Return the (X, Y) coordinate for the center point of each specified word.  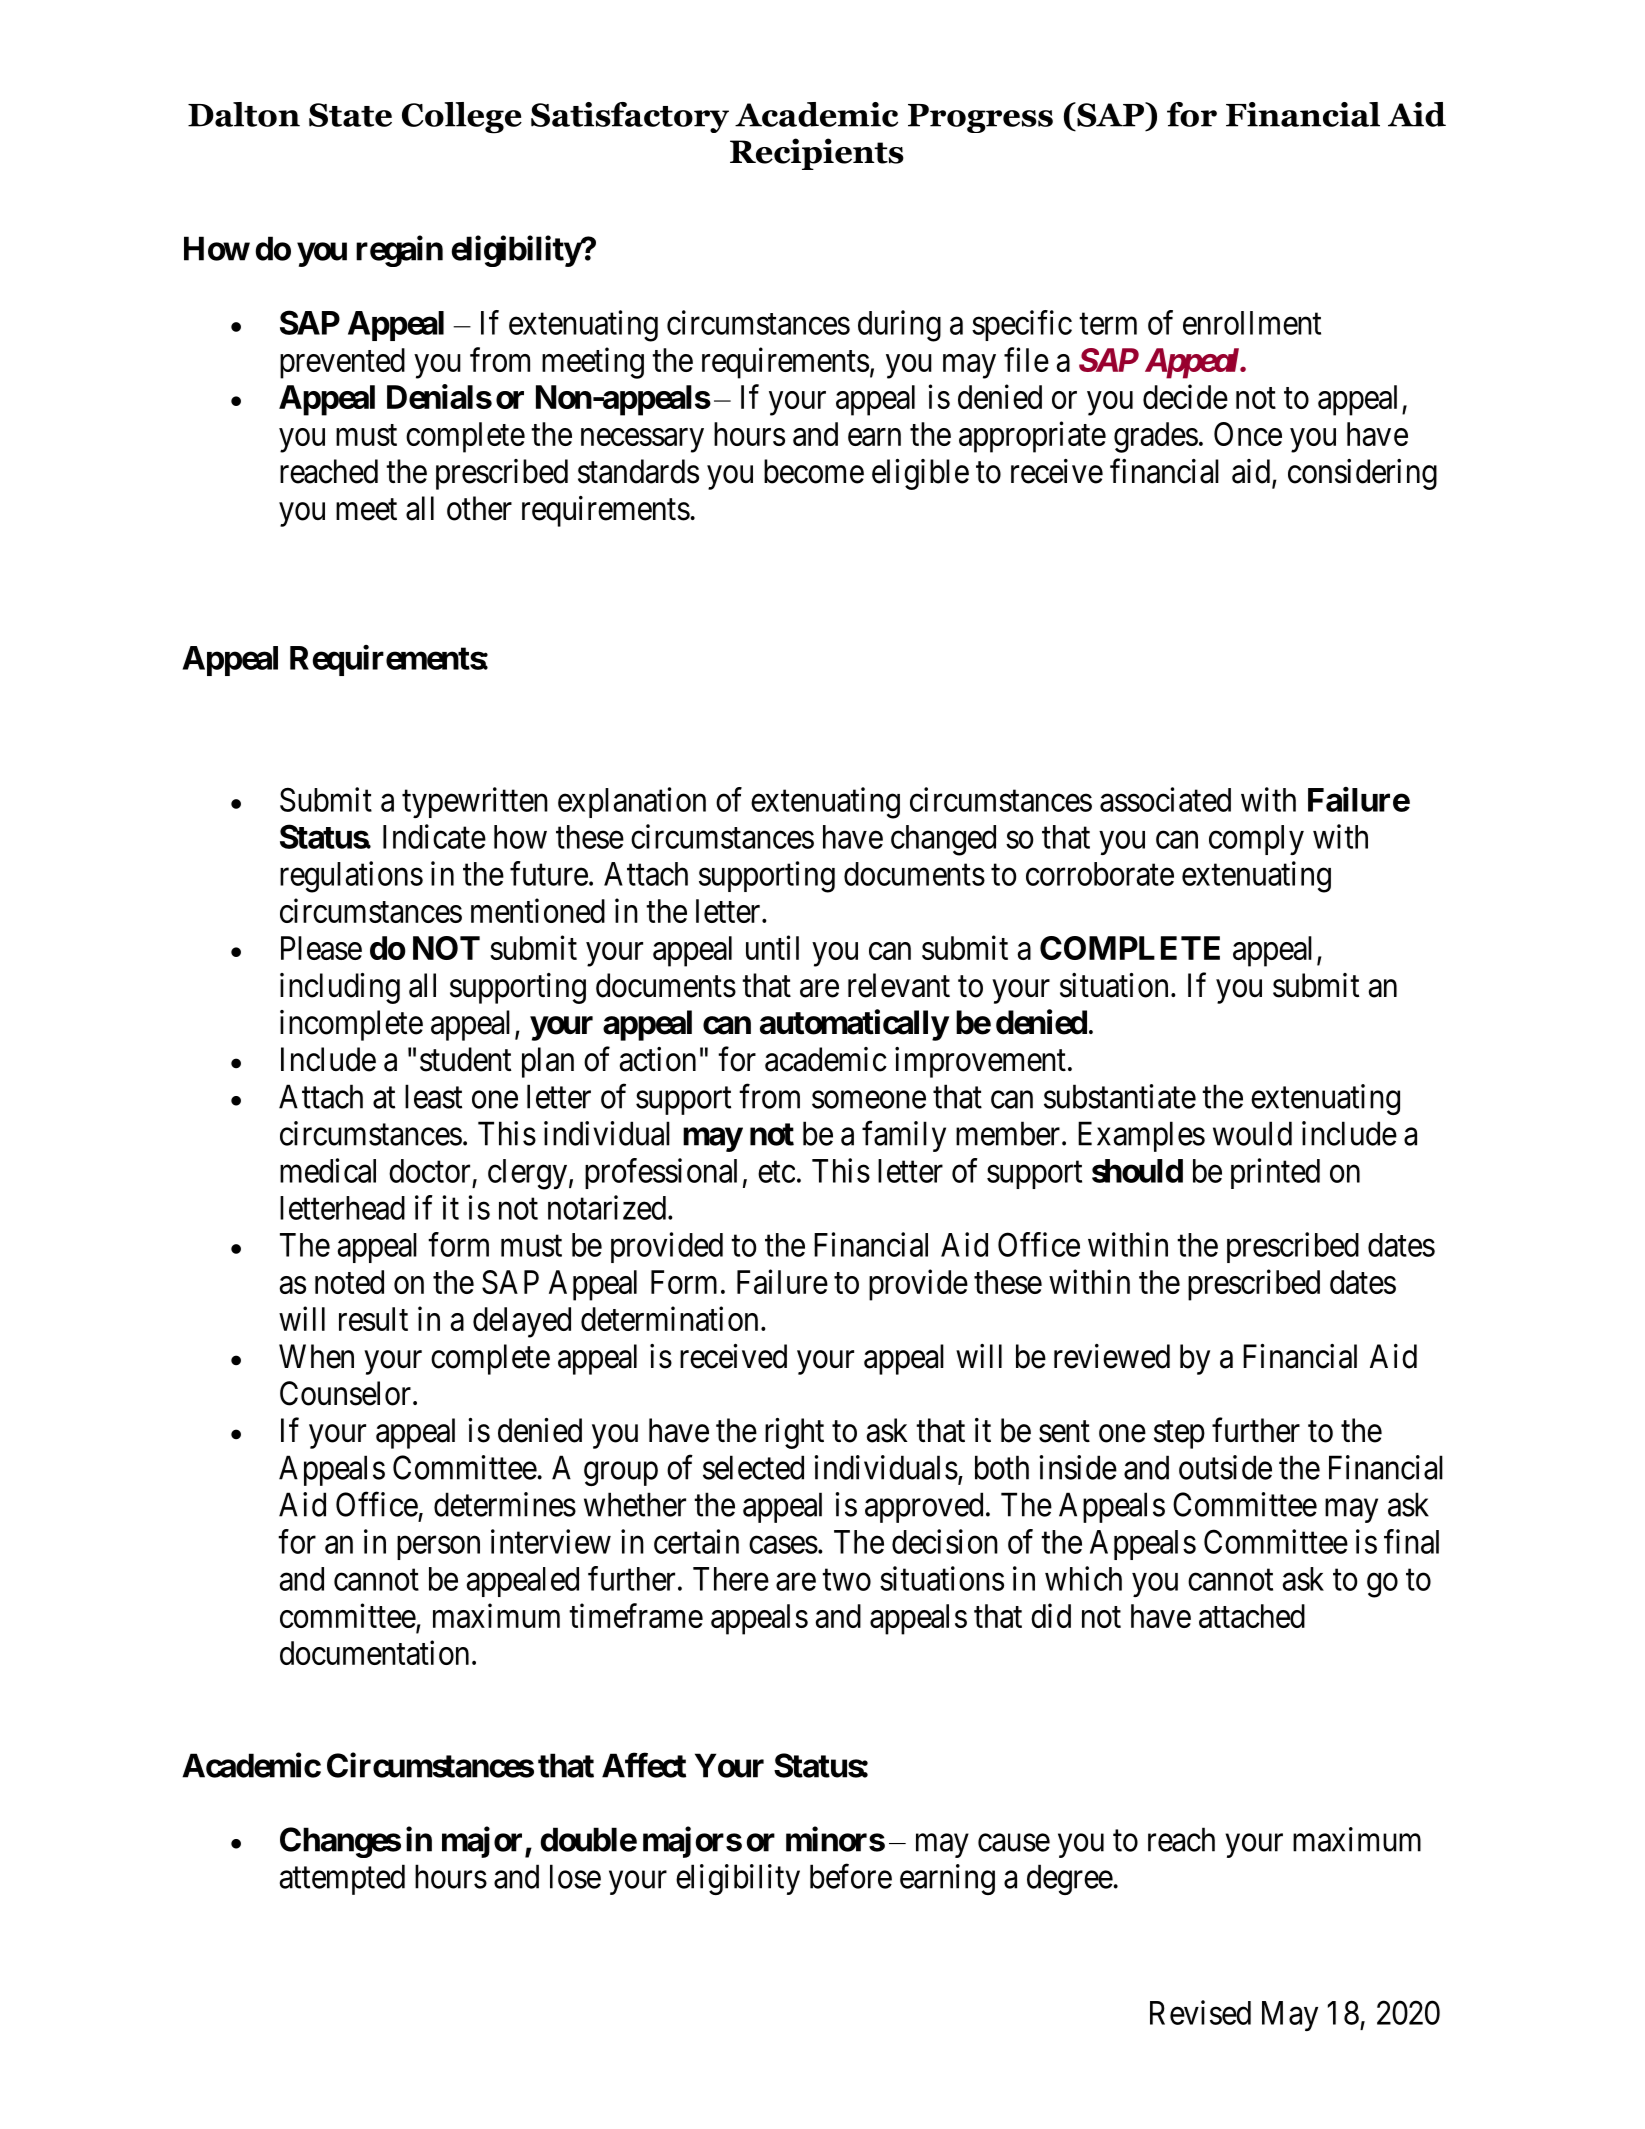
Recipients (817, 154)
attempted (342, 1879)
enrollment (1252, 323)
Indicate (434, 836)
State (350, 115)
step (1179, 1435)
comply (1256, 840)
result (373, 1319)
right (794, 1433)
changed (943, 840)
